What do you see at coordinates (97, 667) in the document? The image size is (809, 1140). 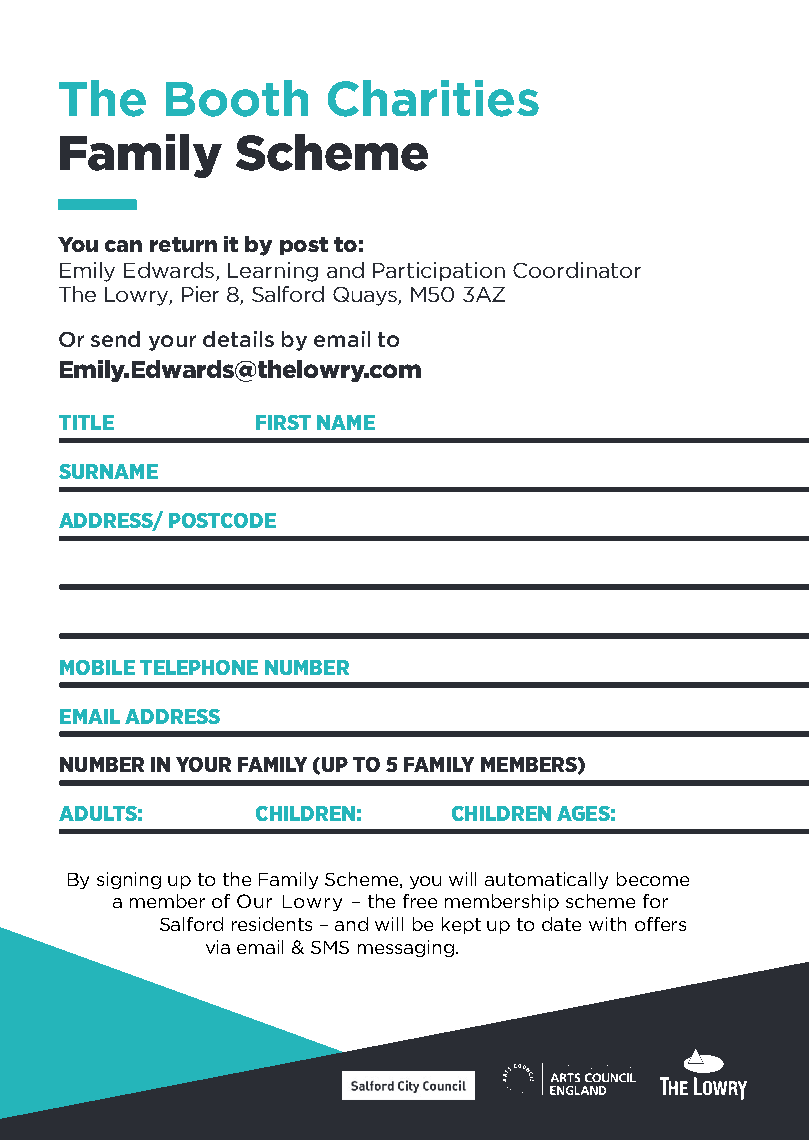 I see `MOBILE` at bounding box center [97, 667].
